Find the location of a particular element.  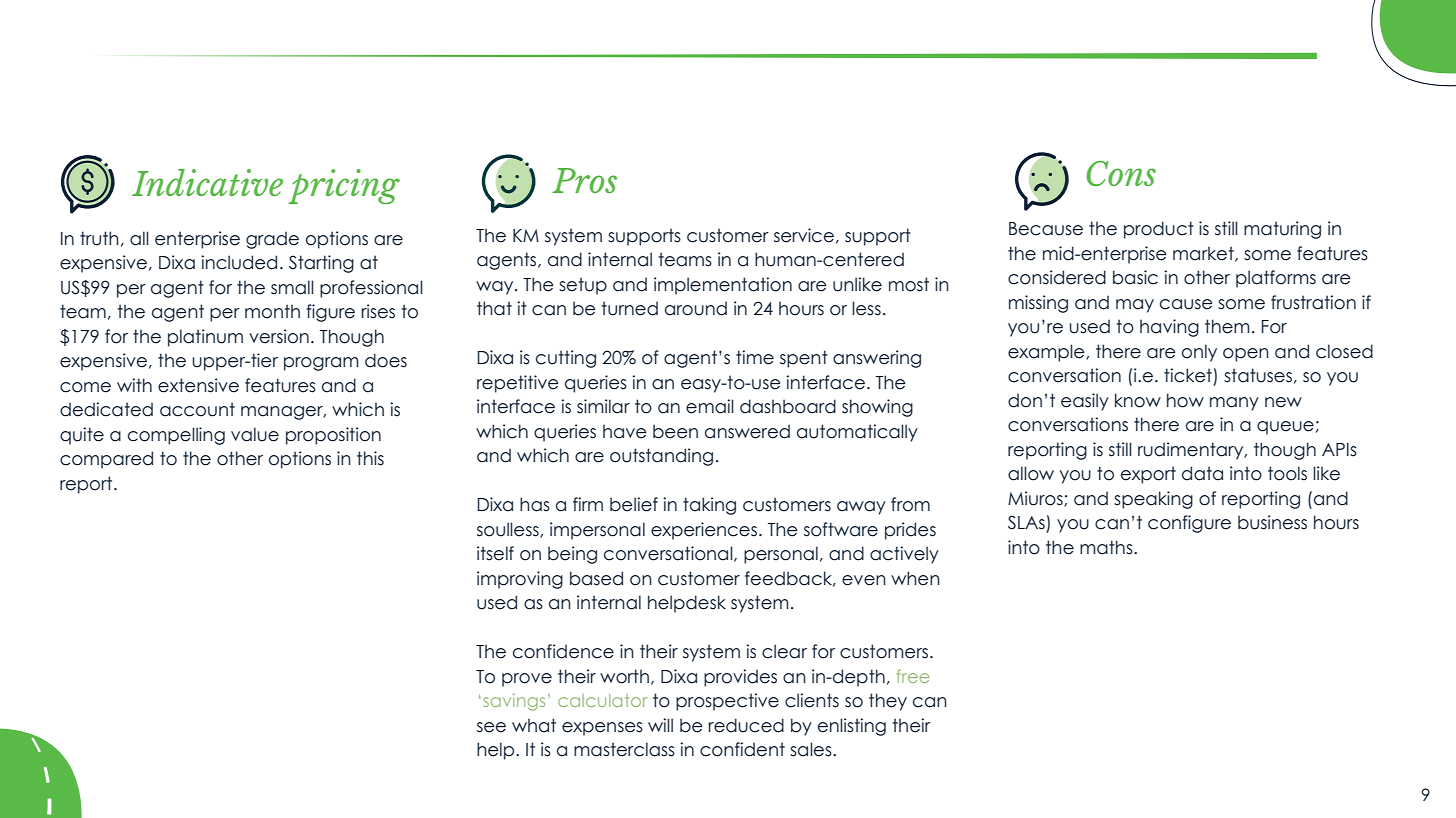

Indicative is located at coordinates (207, 182).
